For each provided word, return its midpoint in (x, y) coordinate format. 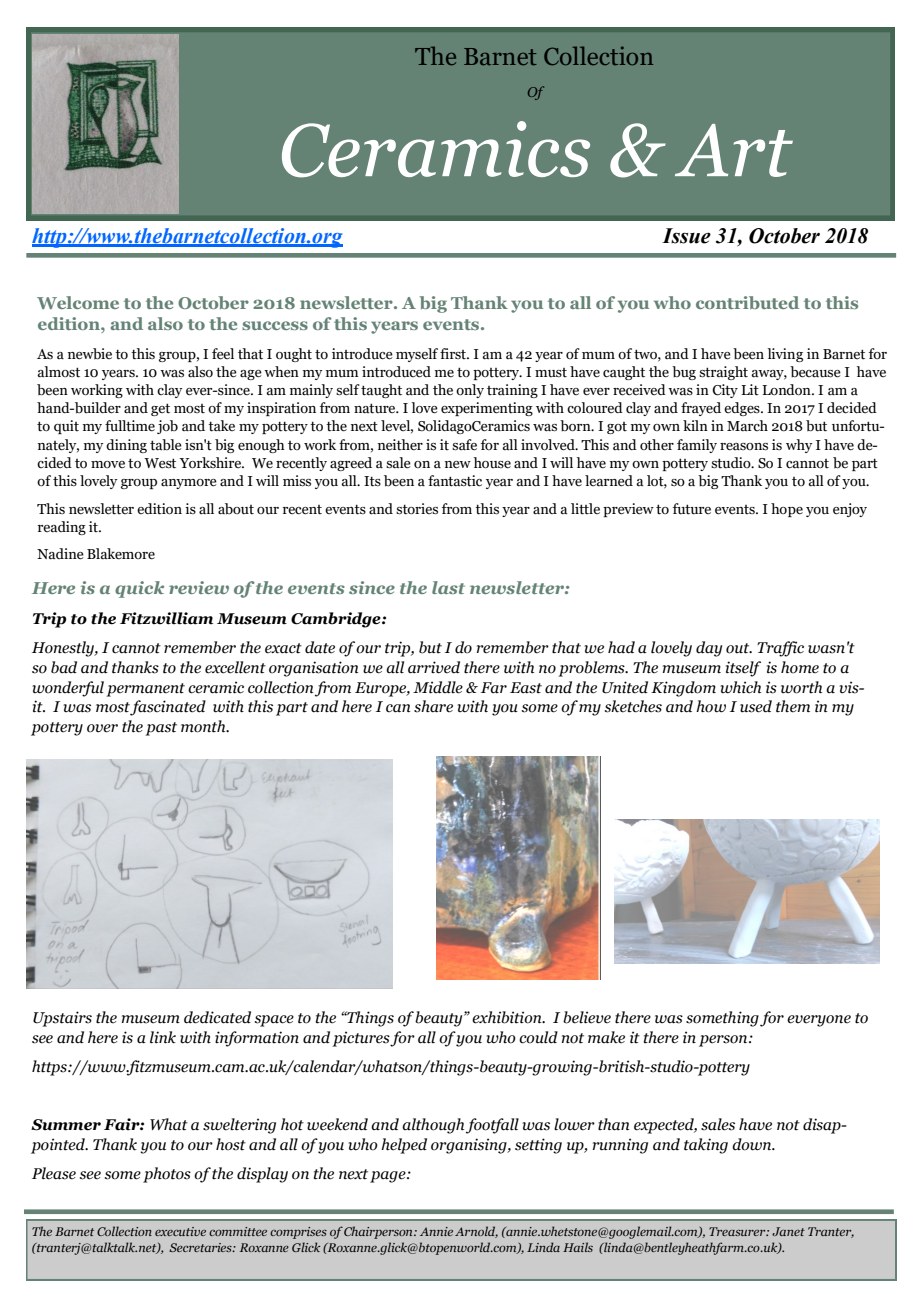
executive (180, 1231)
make (606, 1037)
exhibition (508, 1017)
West (160, 463)
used (756, 706)
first (454, 353)
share (433, 706)
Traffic (780, 649)
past (161, 729)
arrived (434, 667)
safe (464, 445)
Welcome (78, 302)
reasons (744, 447)
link (163, 1037)
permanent (145, 690)
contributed (747, 302)
